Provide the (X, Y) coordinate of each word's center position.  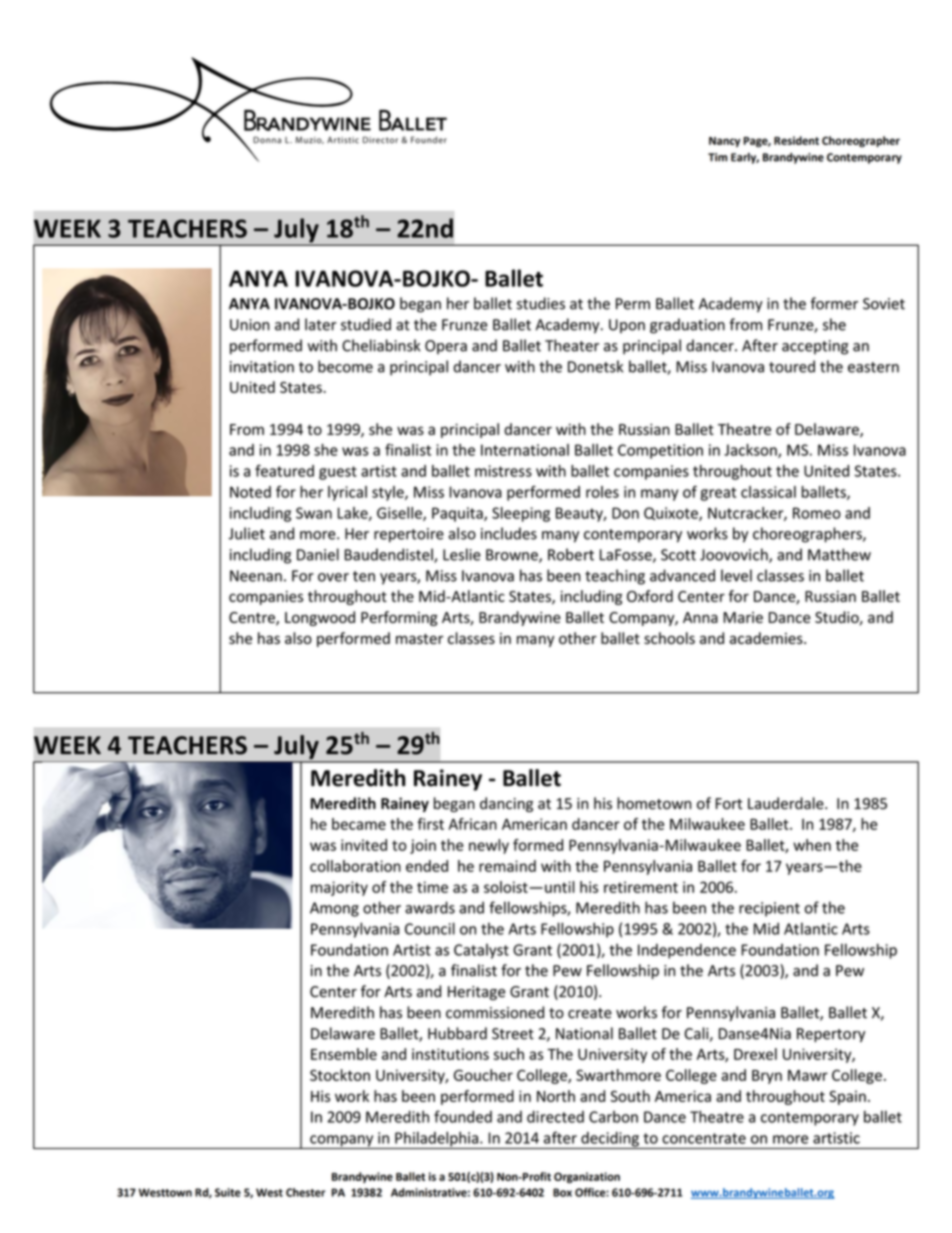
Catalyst (481, 951)
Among (334, 909)
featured (284, 470)
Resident (796, 140)
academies (767, 638)
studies (541, 303)
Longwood (320, 618)
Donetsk (595, 366)
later (321, 324)
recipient (769, 909)
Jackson (751, 451)
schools (669, 638)
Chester (305, 1192)
